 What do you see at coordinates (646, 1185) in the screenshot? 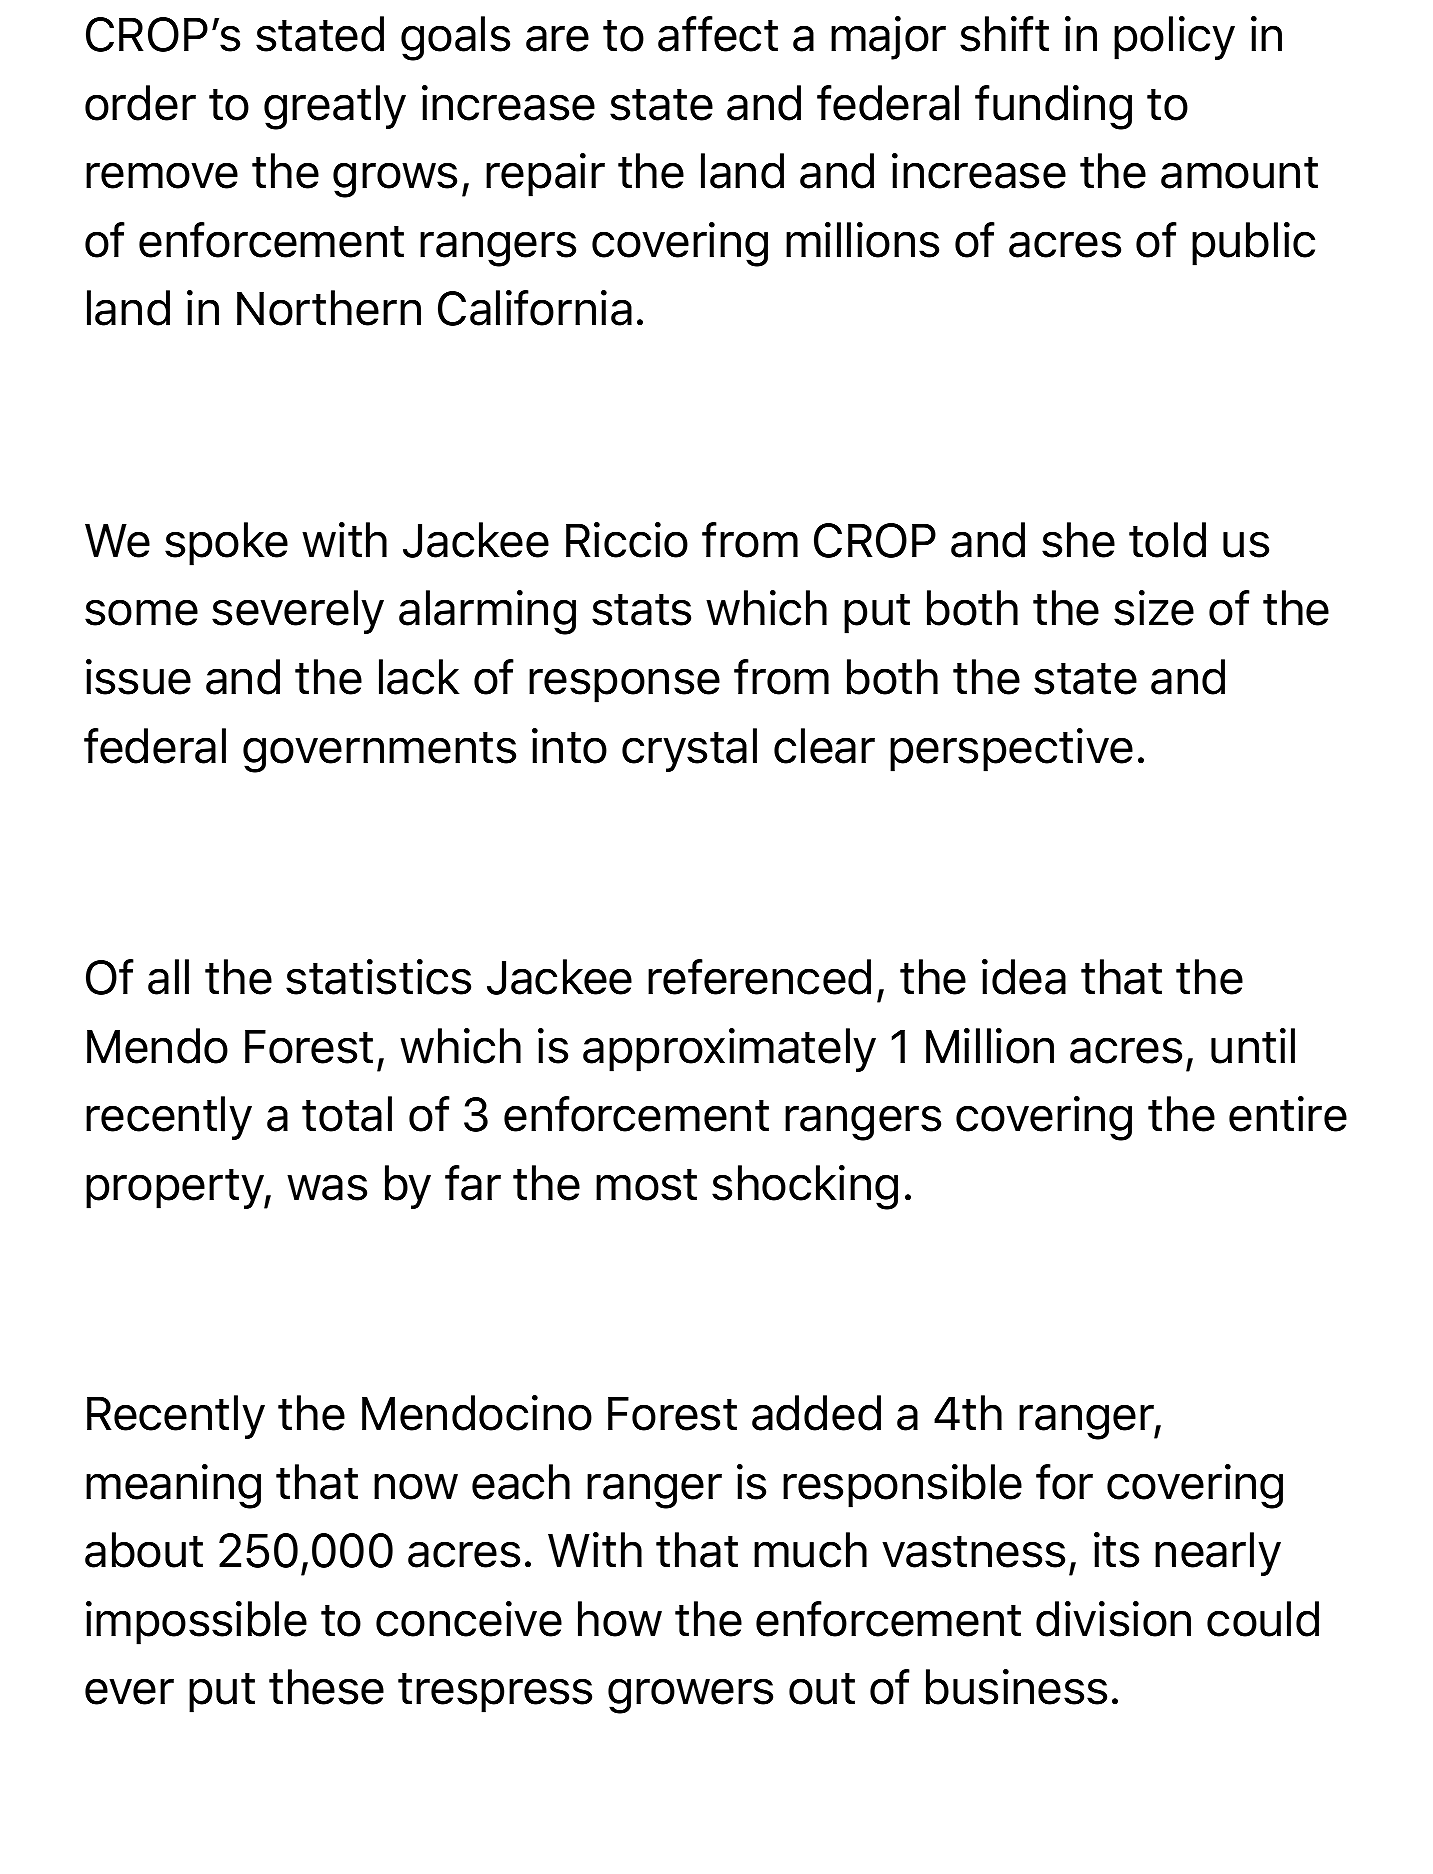
I see `most` at bounding box center [646, 1185].
